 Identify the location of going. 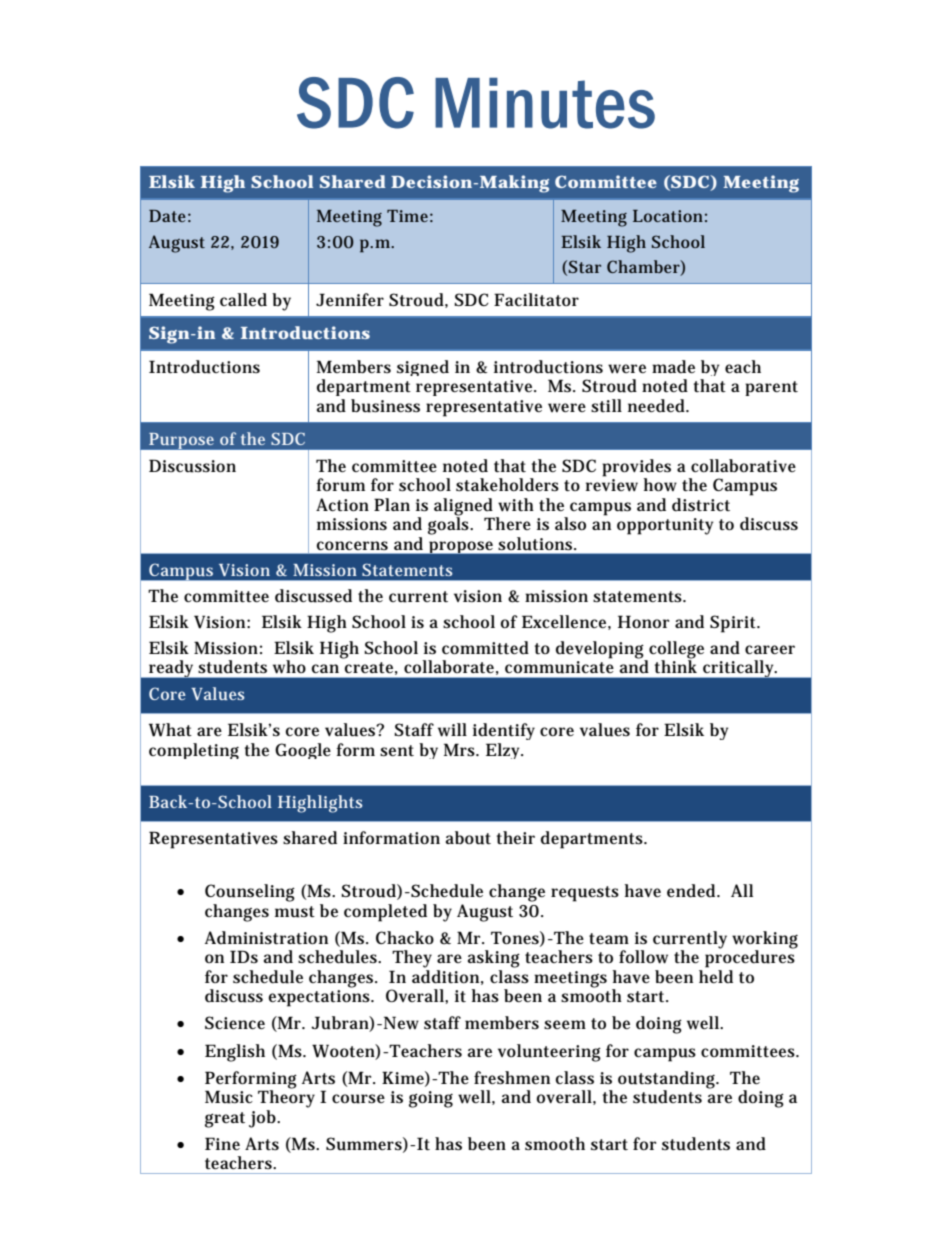
(431, 1099).
